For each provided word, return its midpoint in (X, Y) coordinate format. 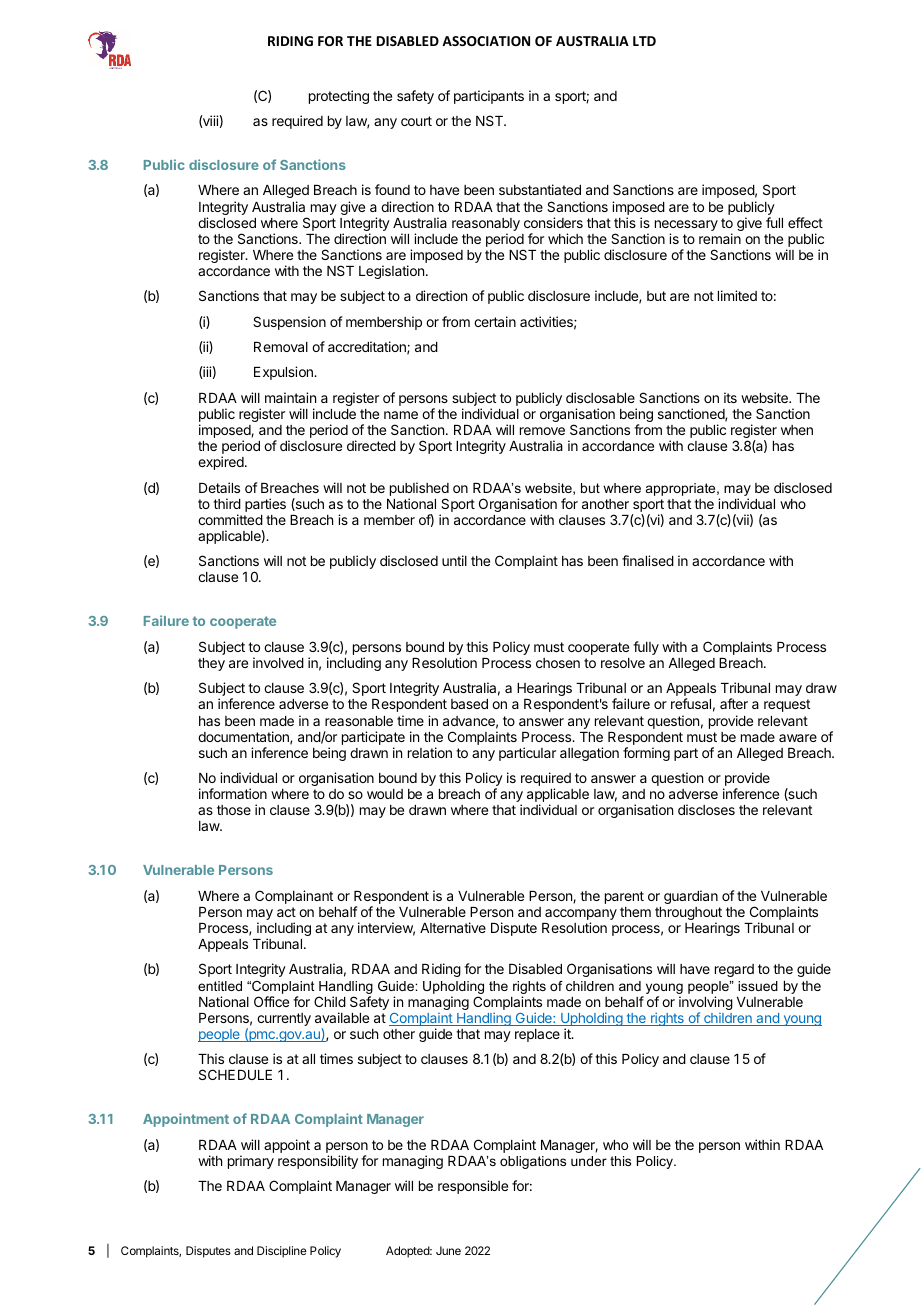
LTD (644, 41)
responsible (473, 1187)
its (730, 397)
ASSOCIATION (486, 41)
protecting (339, 97)
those (234, 810)
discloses (706, 809)
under (589, 1161)
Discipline (282, 1252)
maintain (290, 397)
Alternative (453, 927)
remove (542, 431)
